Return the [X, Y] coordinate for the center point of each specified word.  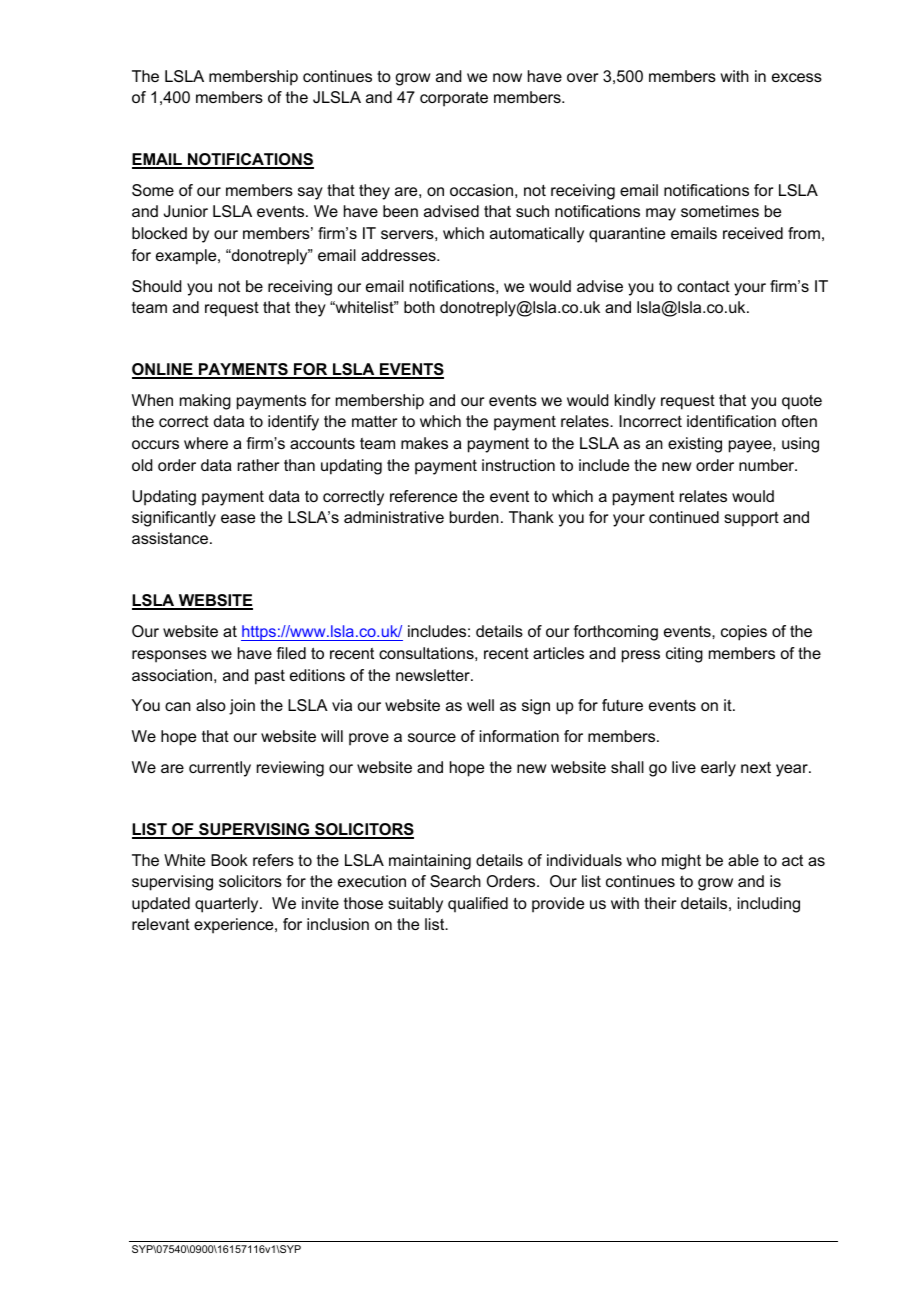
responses [169, 656]
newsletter [434, 675]
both [419, 307]
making [205, 402]
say [310, 193]
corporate [454, 99]
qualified [478, 905]
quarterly [228, 905]
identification [731, 421]
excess [797, 77]
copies [744, 633]
